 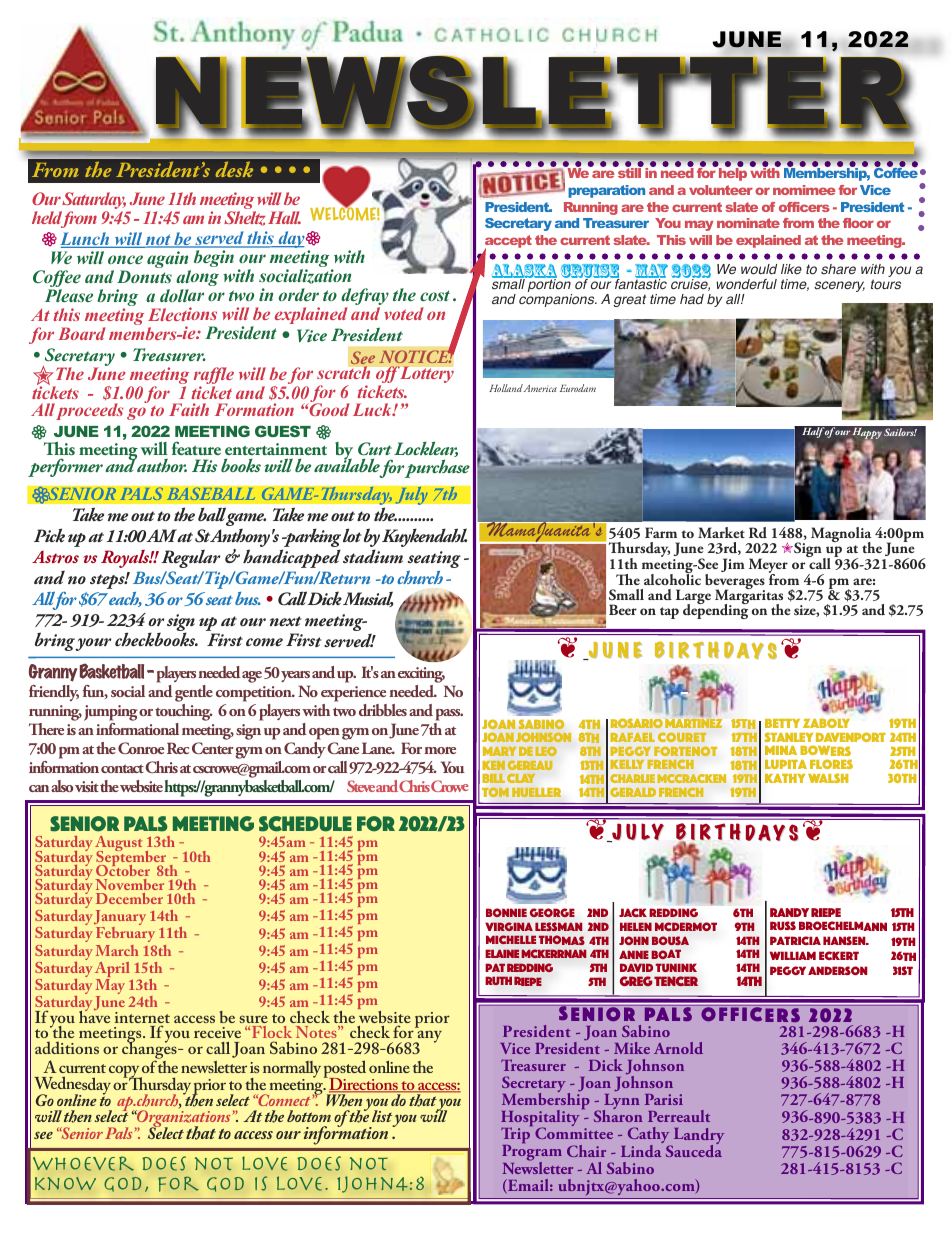 I want to click on betty, so click(x=782, y=723).
